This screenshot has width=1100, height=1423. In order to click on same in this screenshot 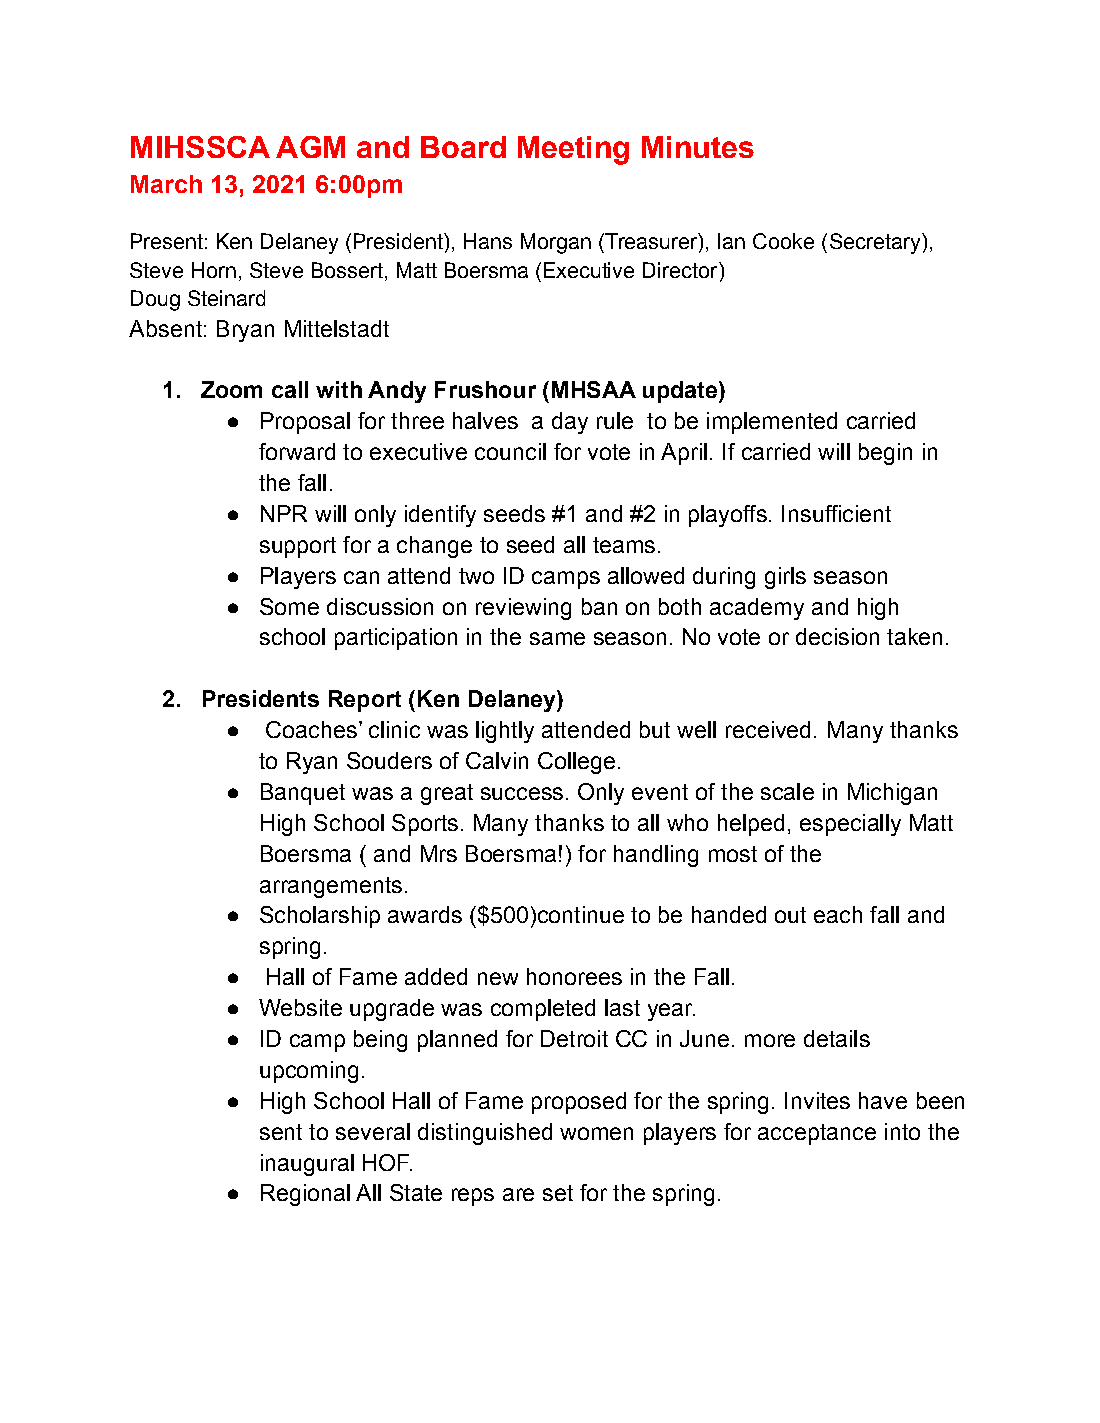, I will do `click(557, 638)`.
